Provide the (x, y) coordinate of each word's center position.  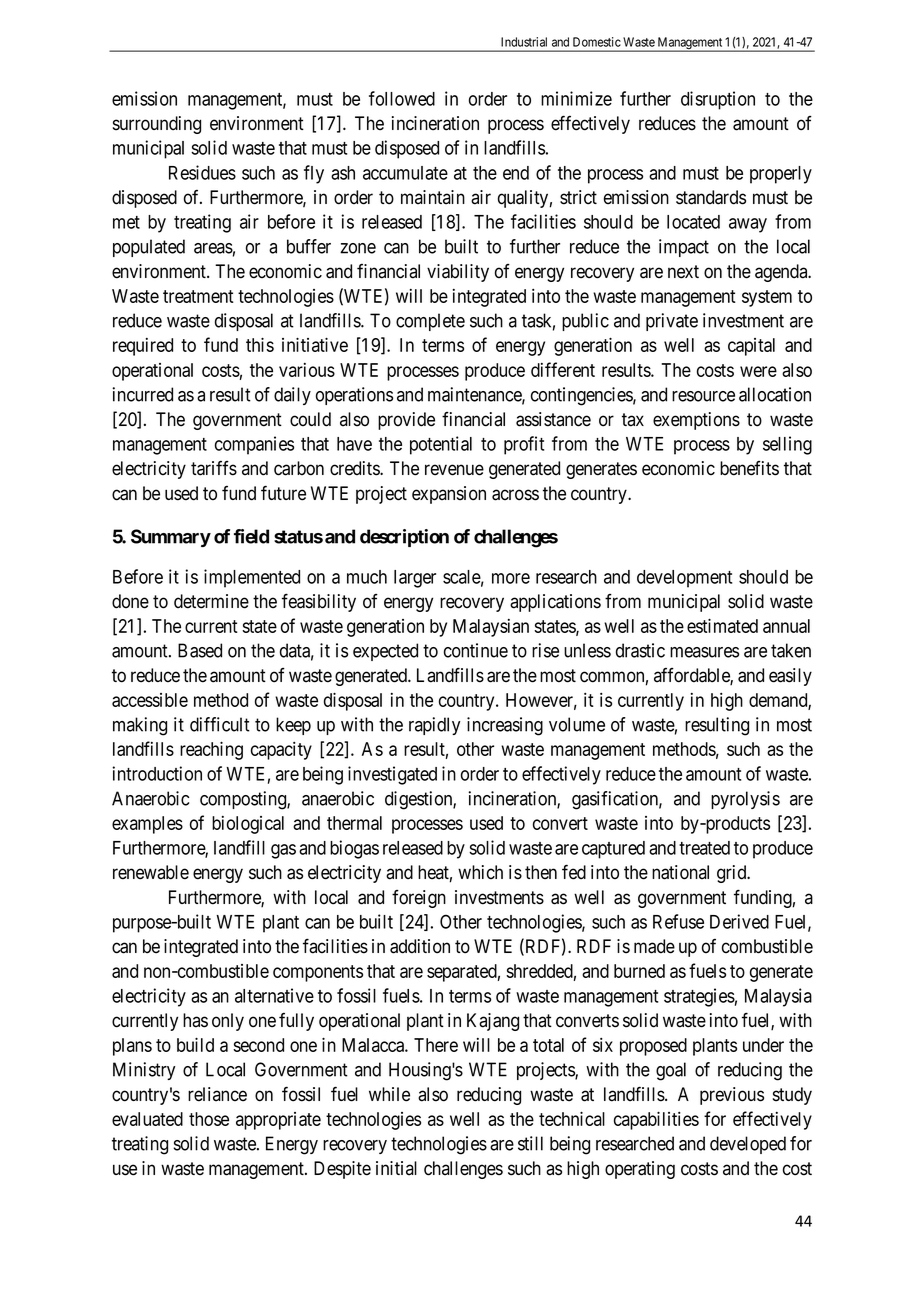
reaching (211, 750)
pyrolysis (745, 800)
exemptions (696, 421)
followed (402, 98)
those (209, 1119)
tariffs (214, 468)
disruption (718, 100)
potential (441, 445)
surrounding (157, 125)
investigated (392, 775)
